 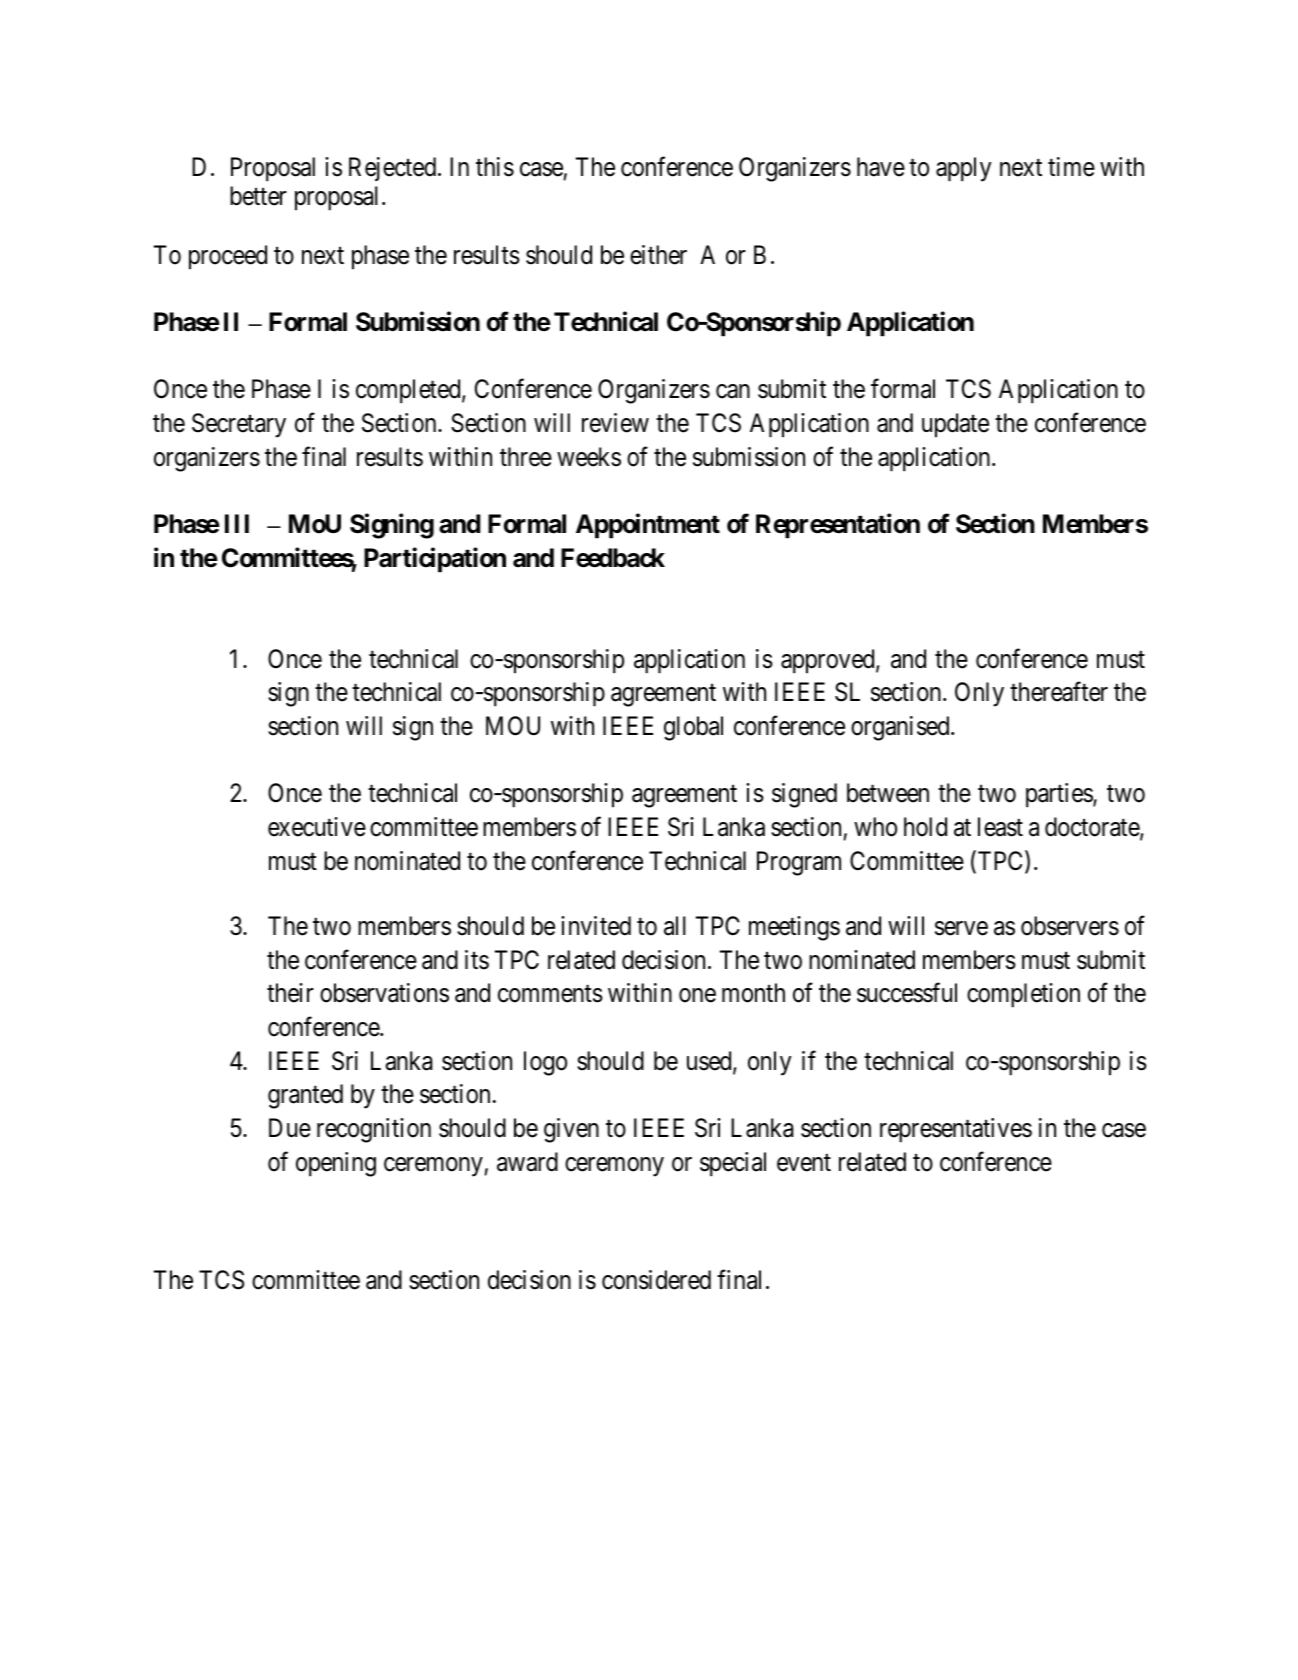 I want to click on better, so click(x=258, y=196).
